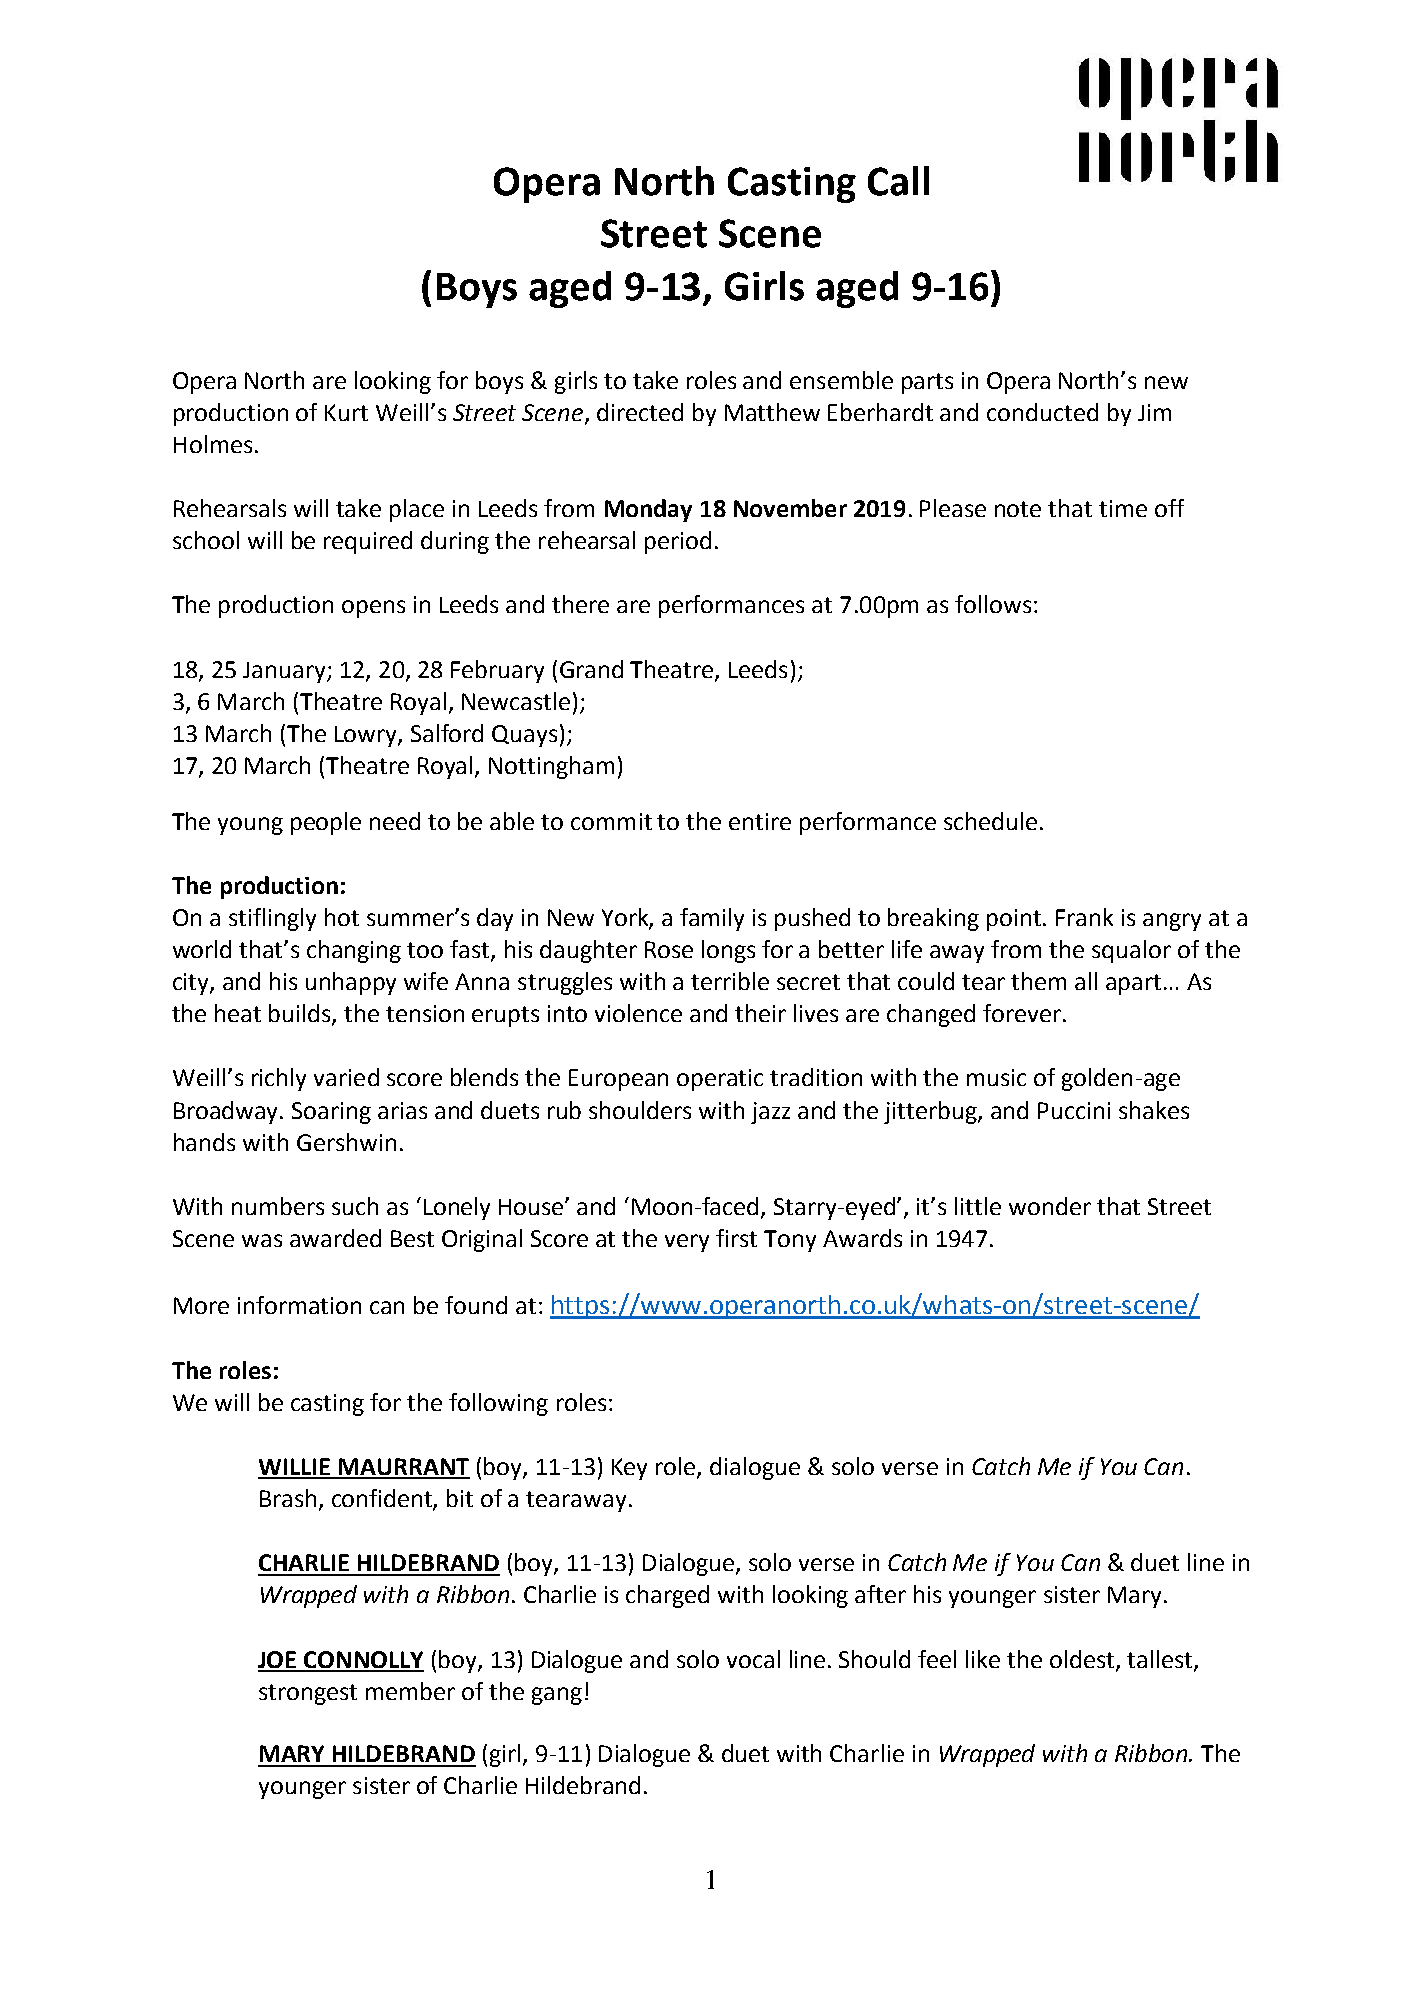 The width and height of the screenshot is (1423, 2013). What do you see at coordinates (1042, 412) in the screenshot?
I see `conducted` at bounding box center [1042, 412].
